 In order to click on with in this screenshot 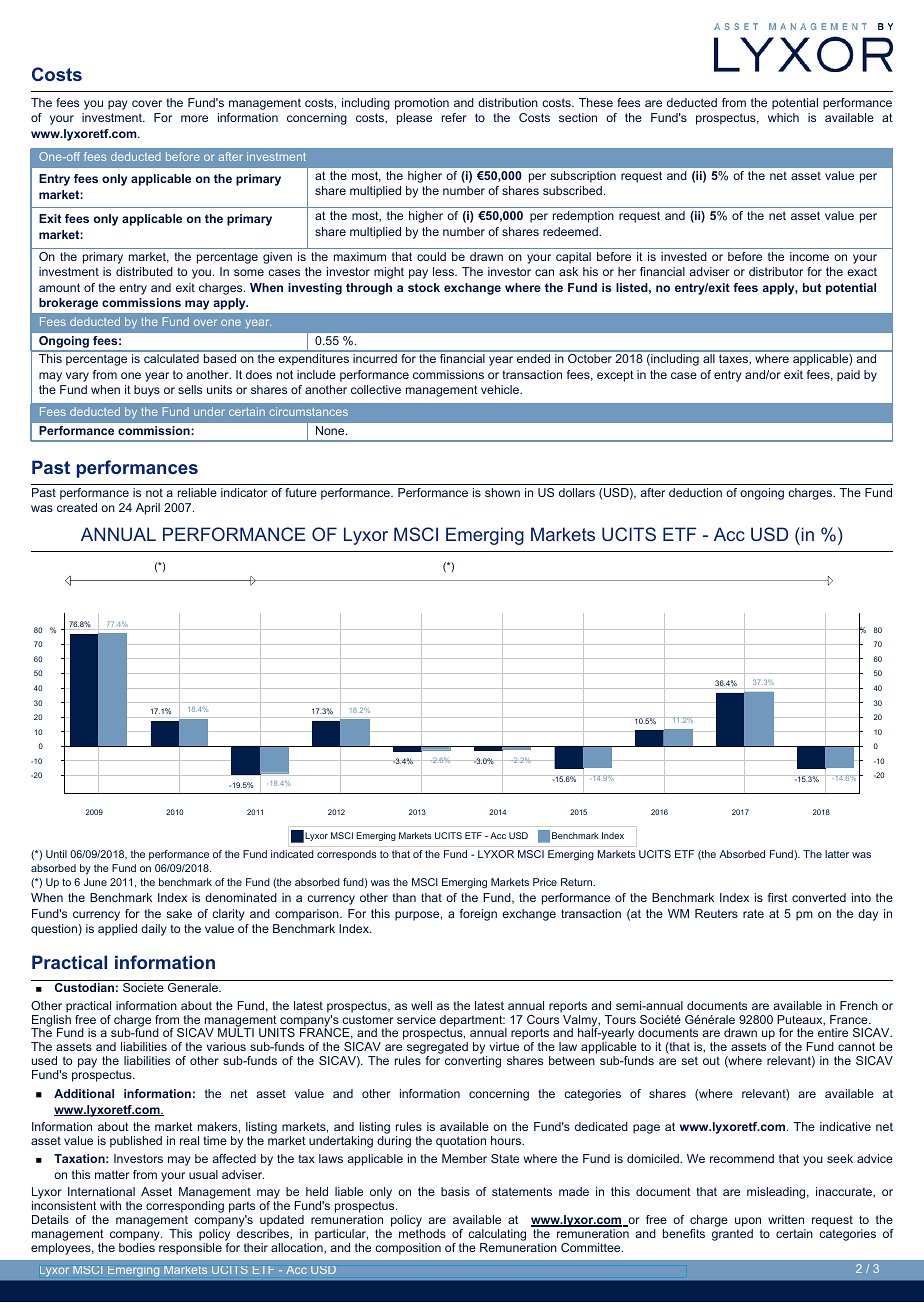, I will do `click(110, 1205)`.
